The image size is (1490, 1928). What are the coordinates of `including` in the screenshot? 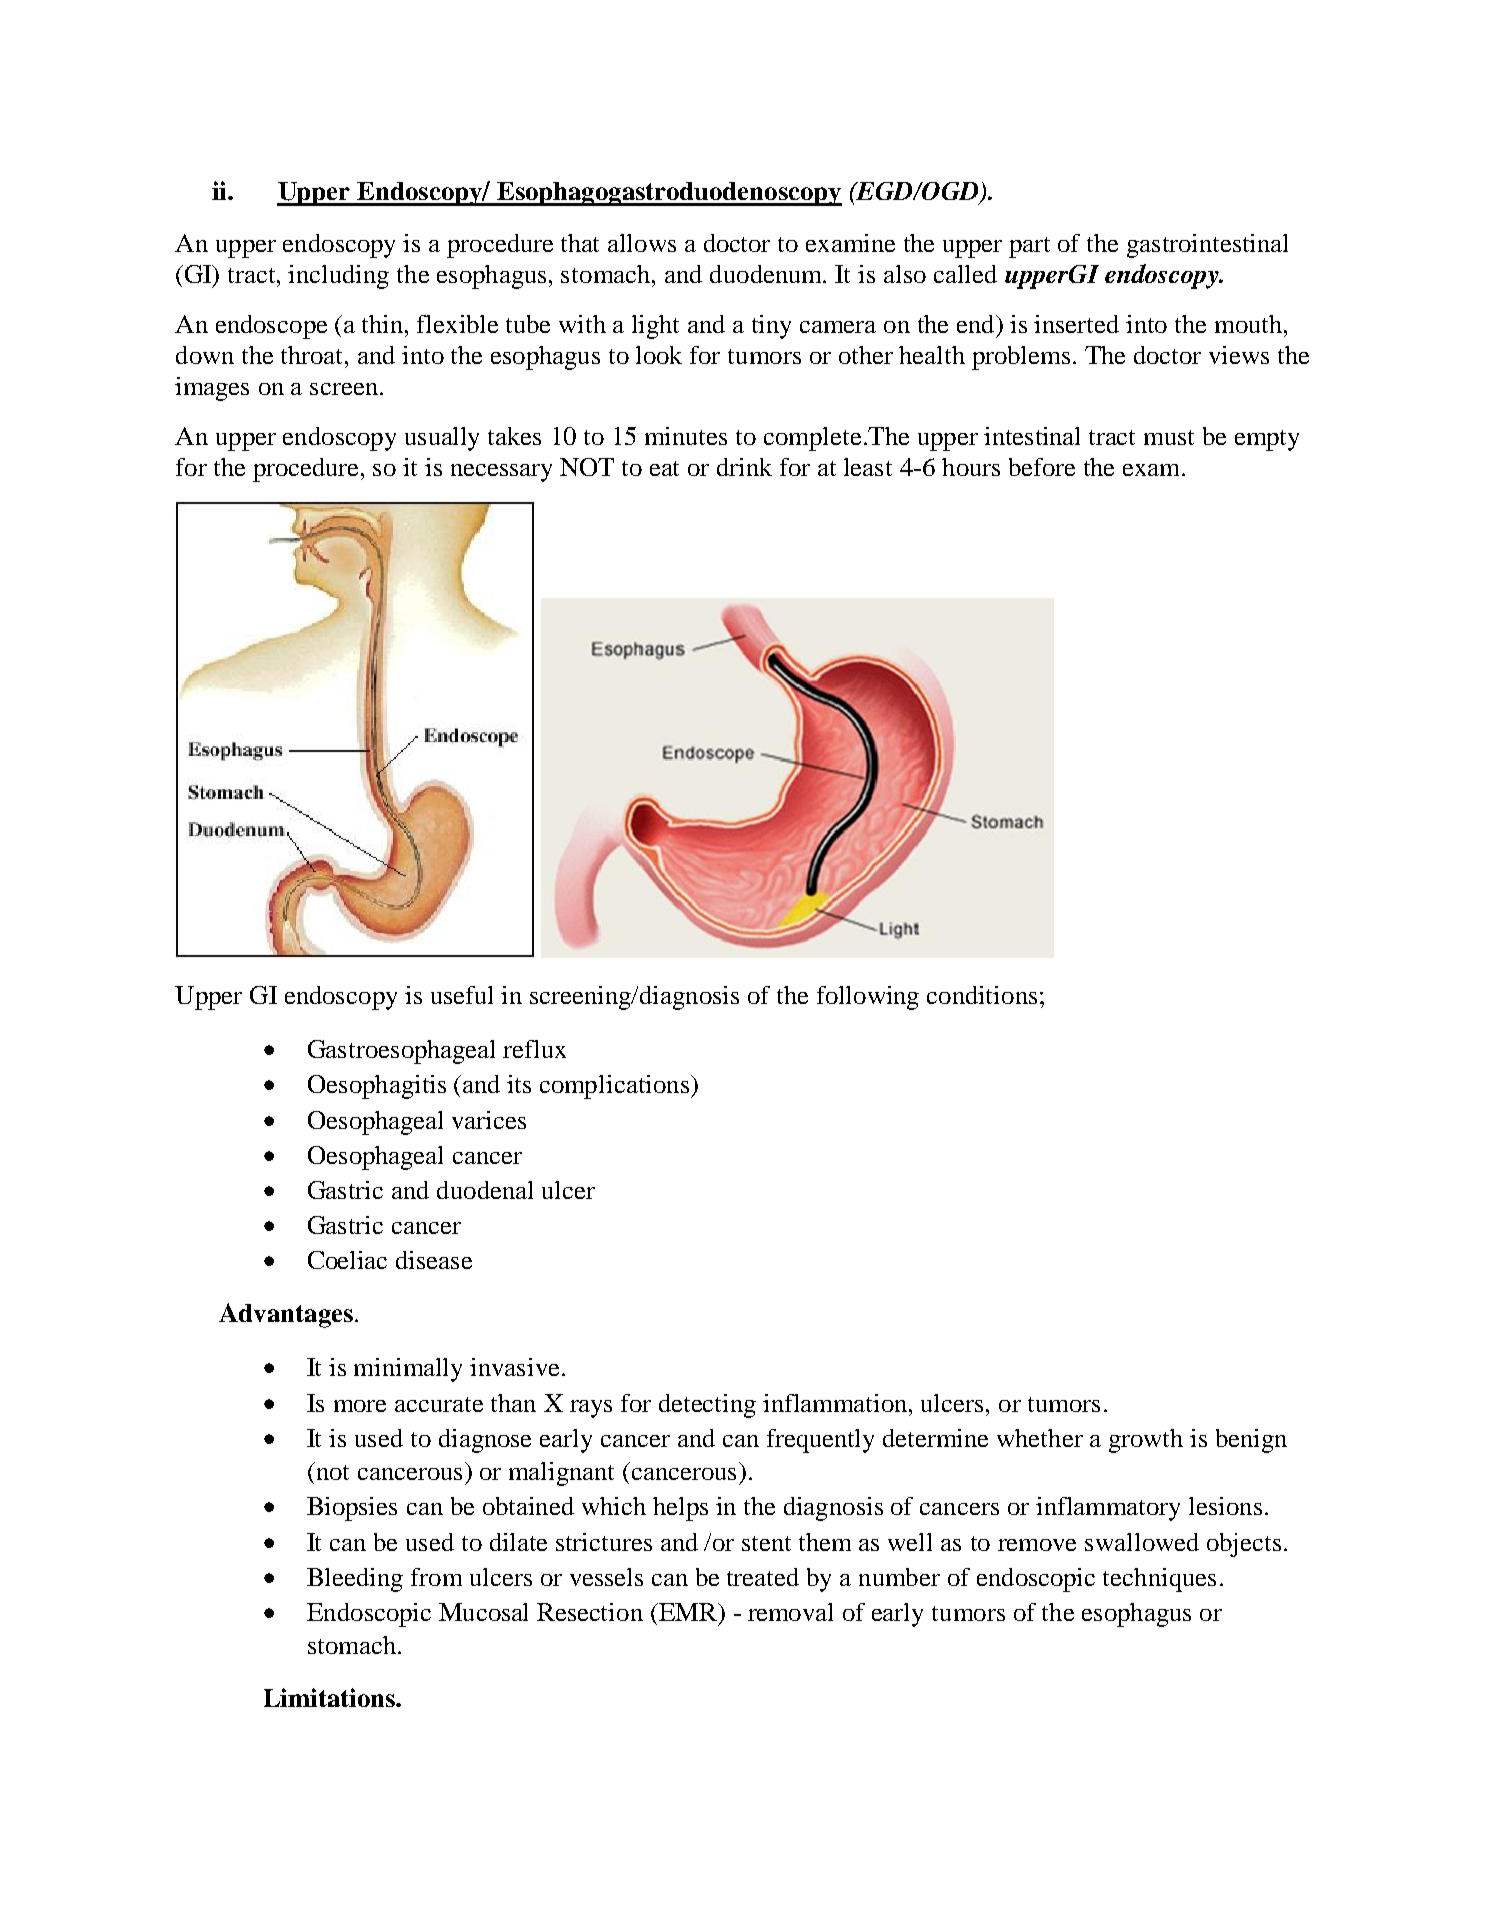 It's located at (338, 277).
